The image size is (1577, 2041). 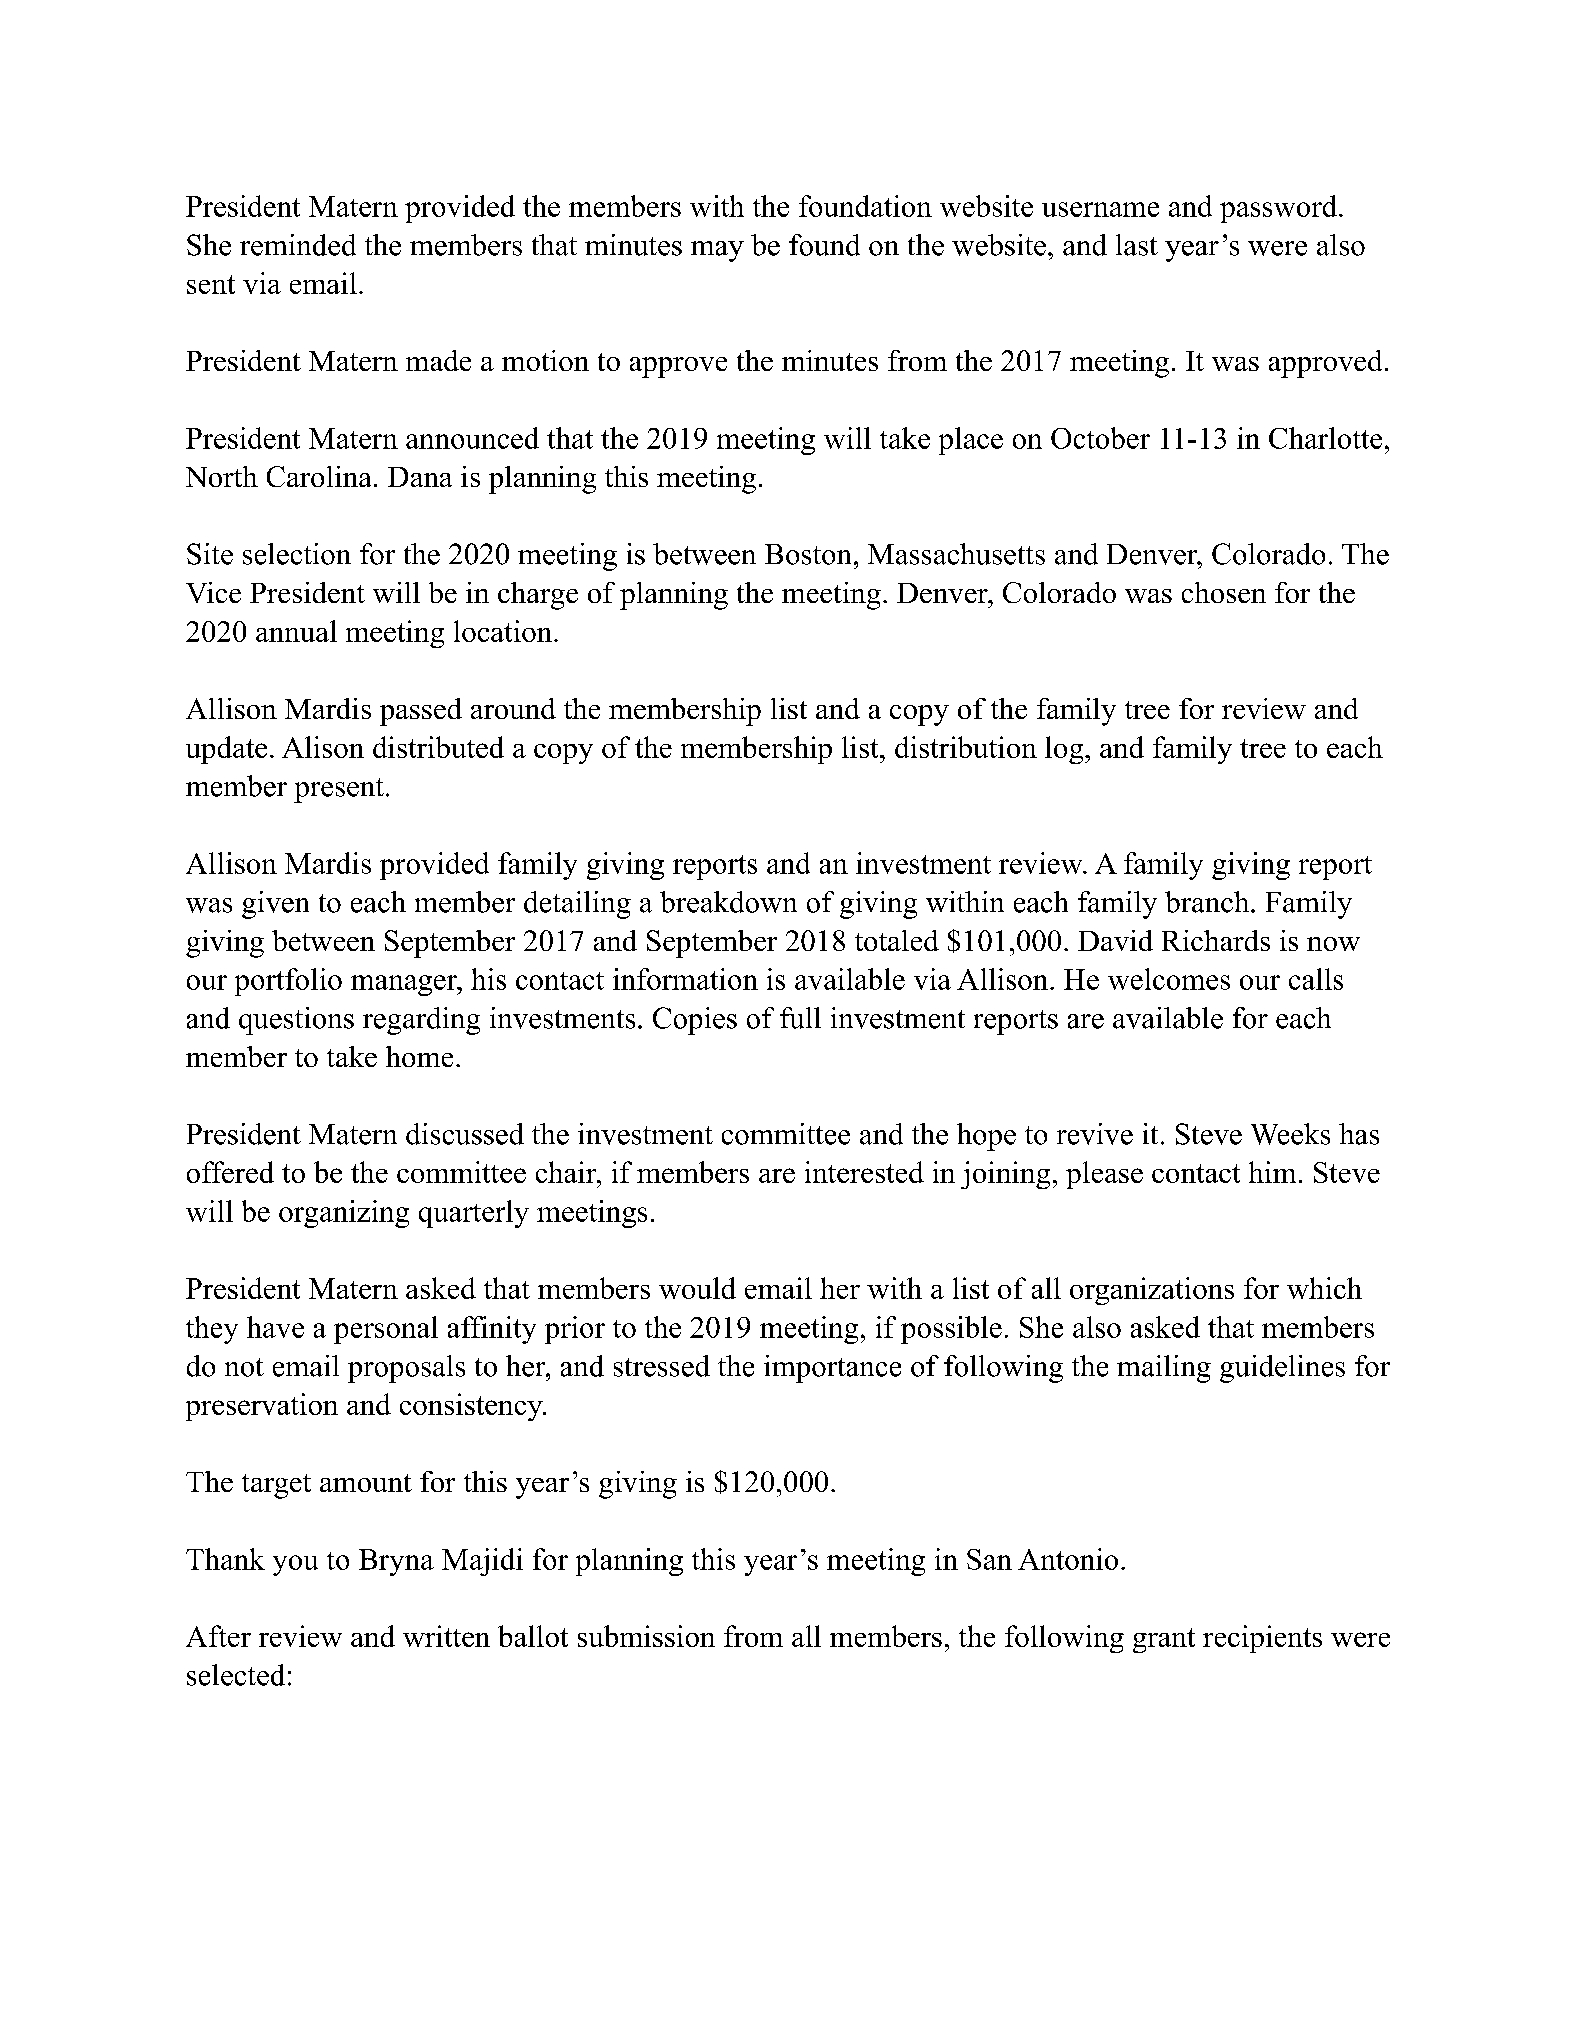 What do you see at coordinates (446, 1636) in the page?
I see `written` at bounding box center [446, 1636].
